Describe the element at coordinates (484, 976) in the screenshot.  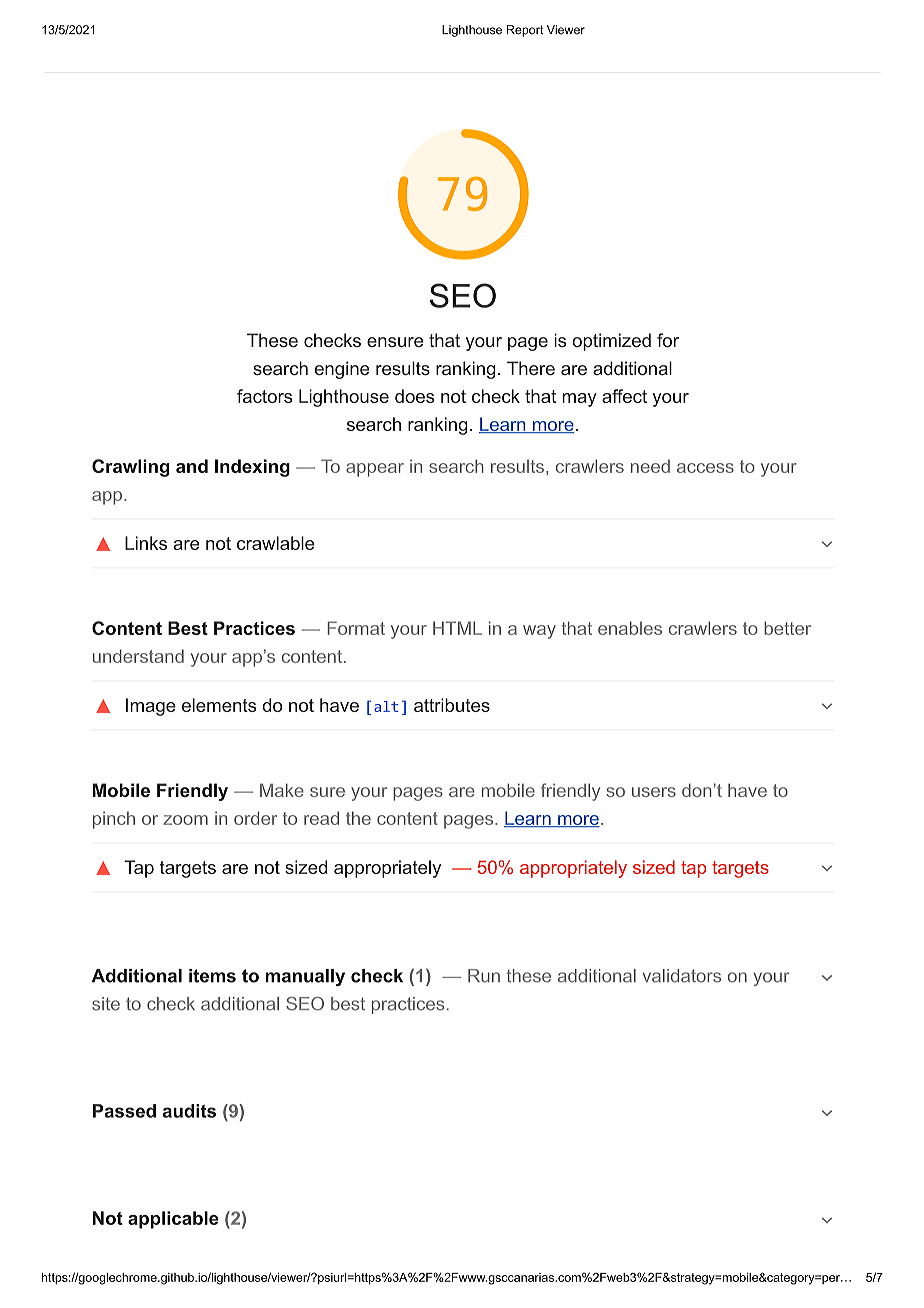
I see `Run` at that location.
